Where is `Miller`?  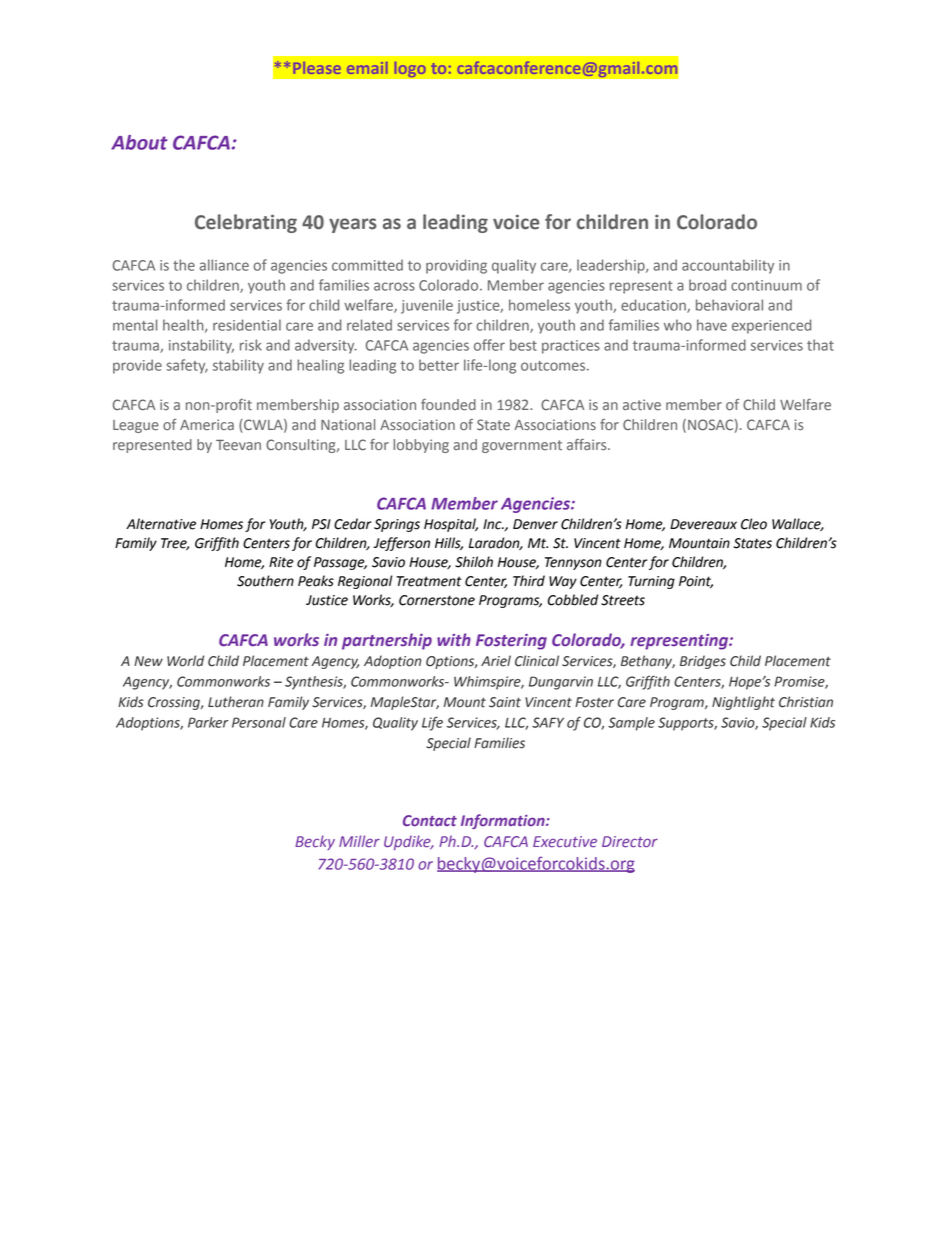 Miller is located at coordinates (359, 841).
